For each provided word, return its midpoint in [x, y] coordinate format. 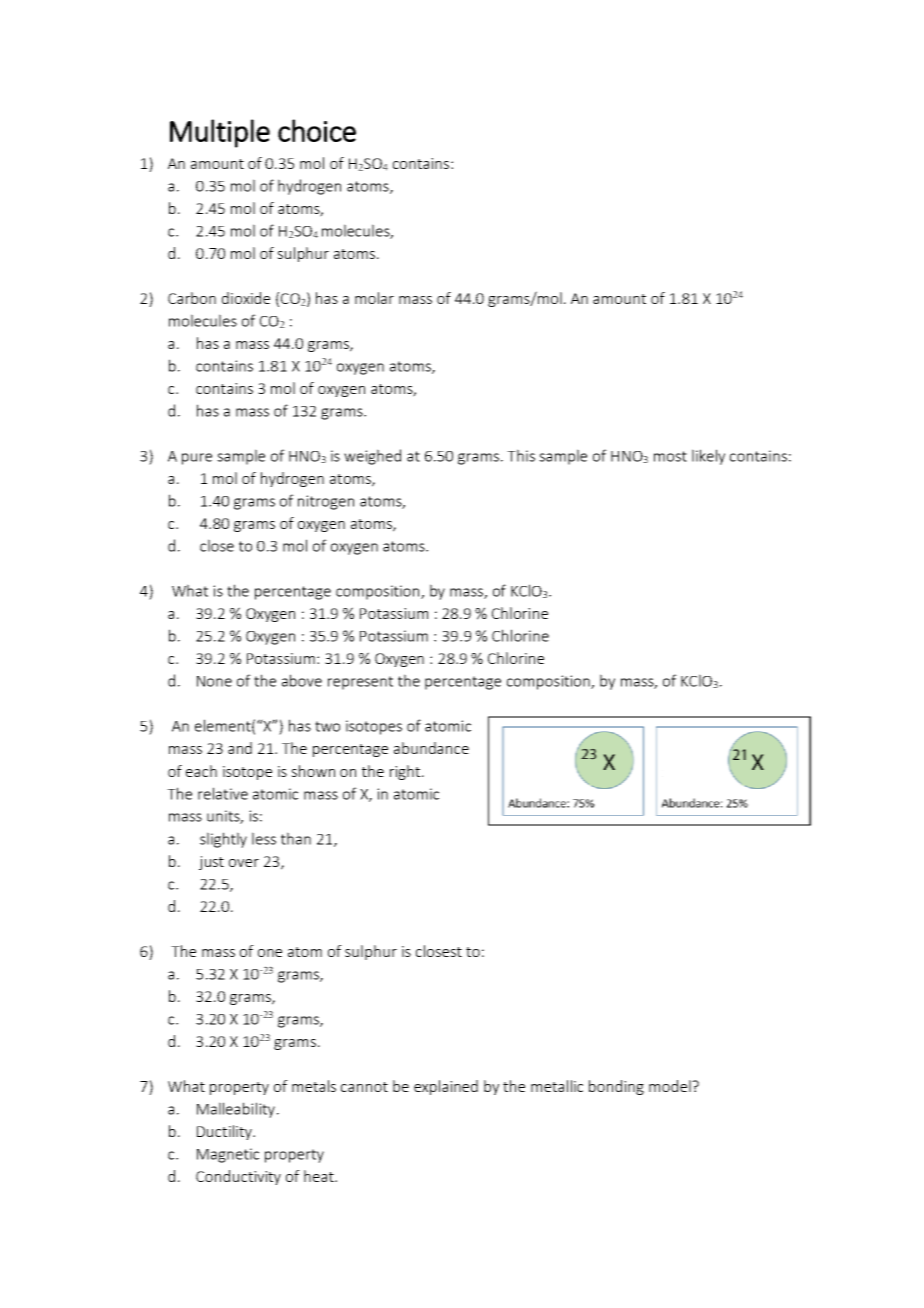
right [406, 772]
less [264, 838]
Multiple [220, 133]
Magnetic [228, 1155]
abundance [431, 748]
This [521, 455]
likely [708, 457]
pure [197, 459]
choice [317, 130]
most [670, 456]
